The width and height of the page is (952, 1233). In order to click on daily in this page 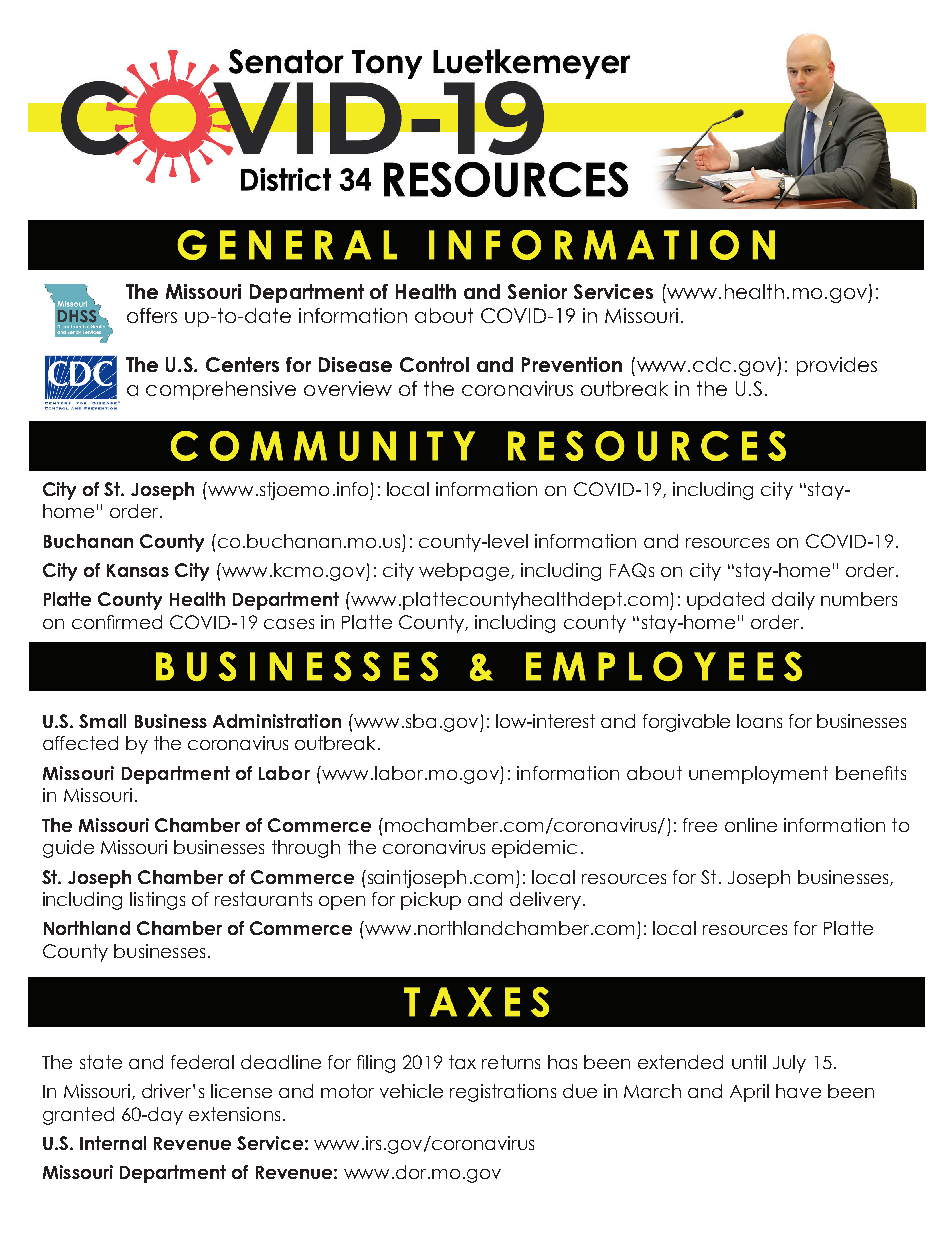, I will do `click(793, 601)`.
